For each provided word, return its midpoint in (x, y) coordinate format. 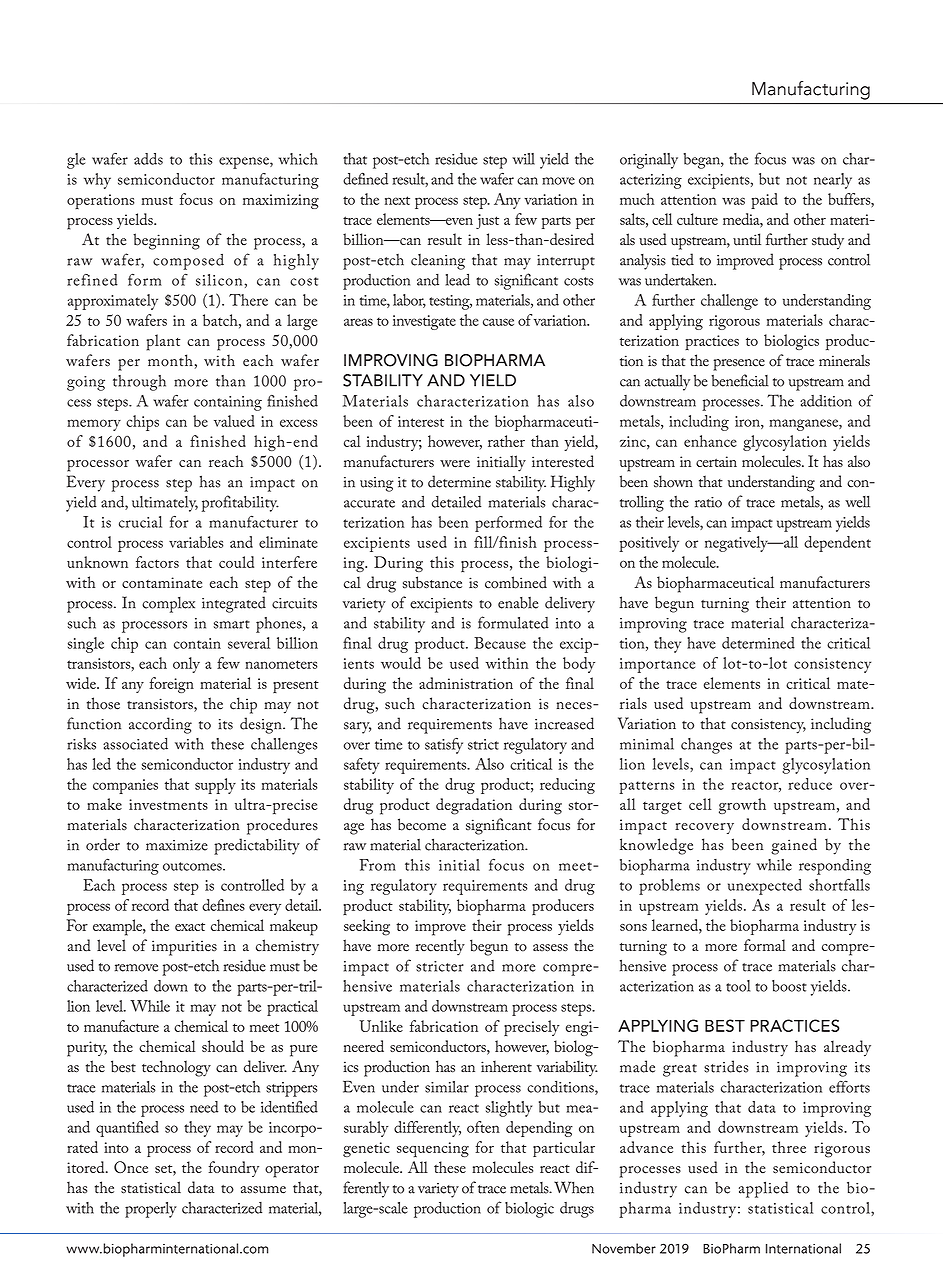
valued (234, 421)
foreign (171, 685)
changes (706, 746)
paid (764, 201)
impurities (184, 948)
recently (440, 947)
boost (789, 986)
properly (151, 1210)
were (455, 464)
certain (716, 461)
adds (148, 159)
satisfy (444, 746)
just (487, 221)
